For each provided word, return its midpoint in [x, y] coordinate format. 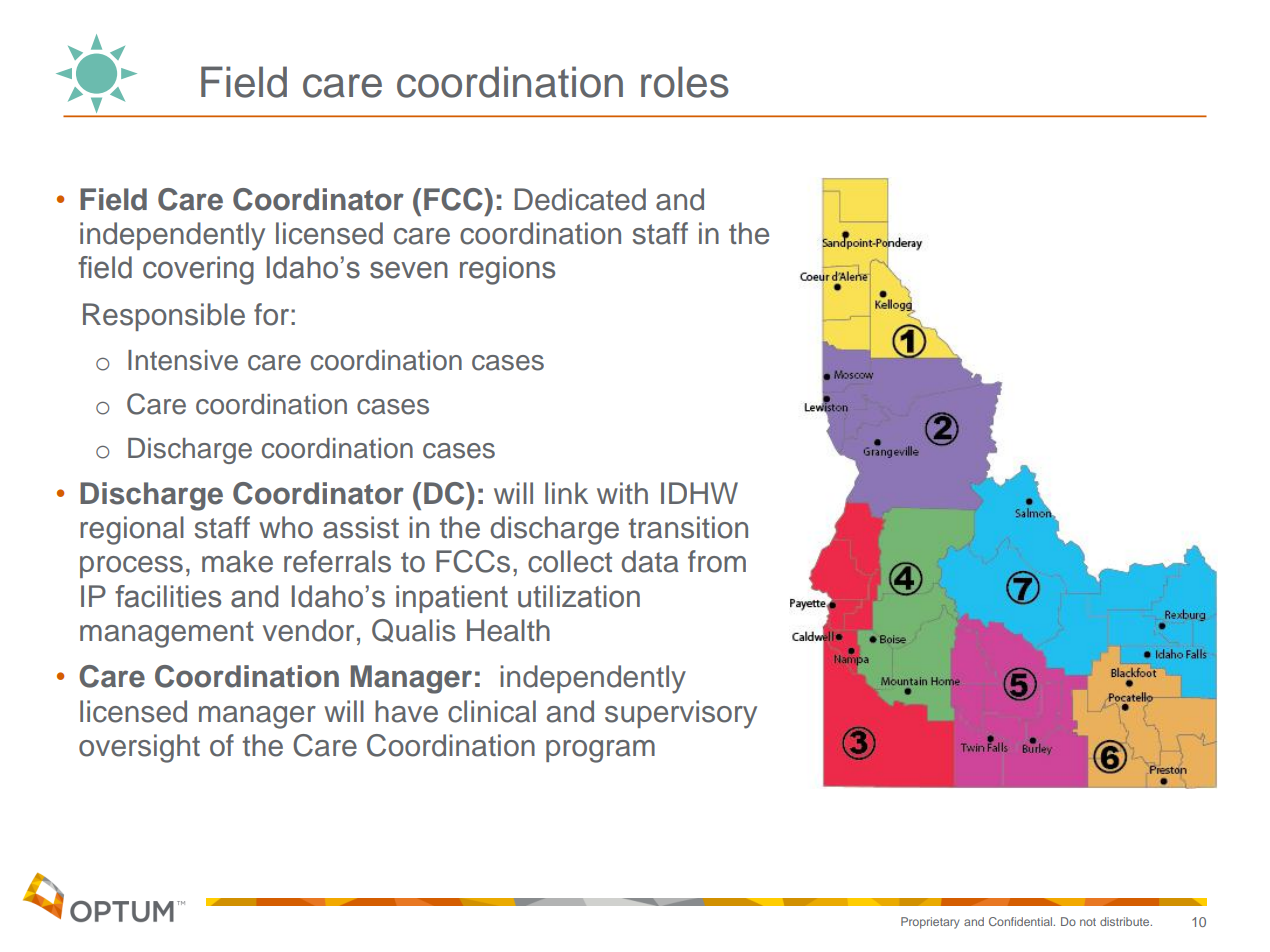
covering [198, 270]
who [286, 527]
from [717, 561]
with [622, 493]
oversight [139, 748]
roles [685, 82]
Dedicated [580, 199]
